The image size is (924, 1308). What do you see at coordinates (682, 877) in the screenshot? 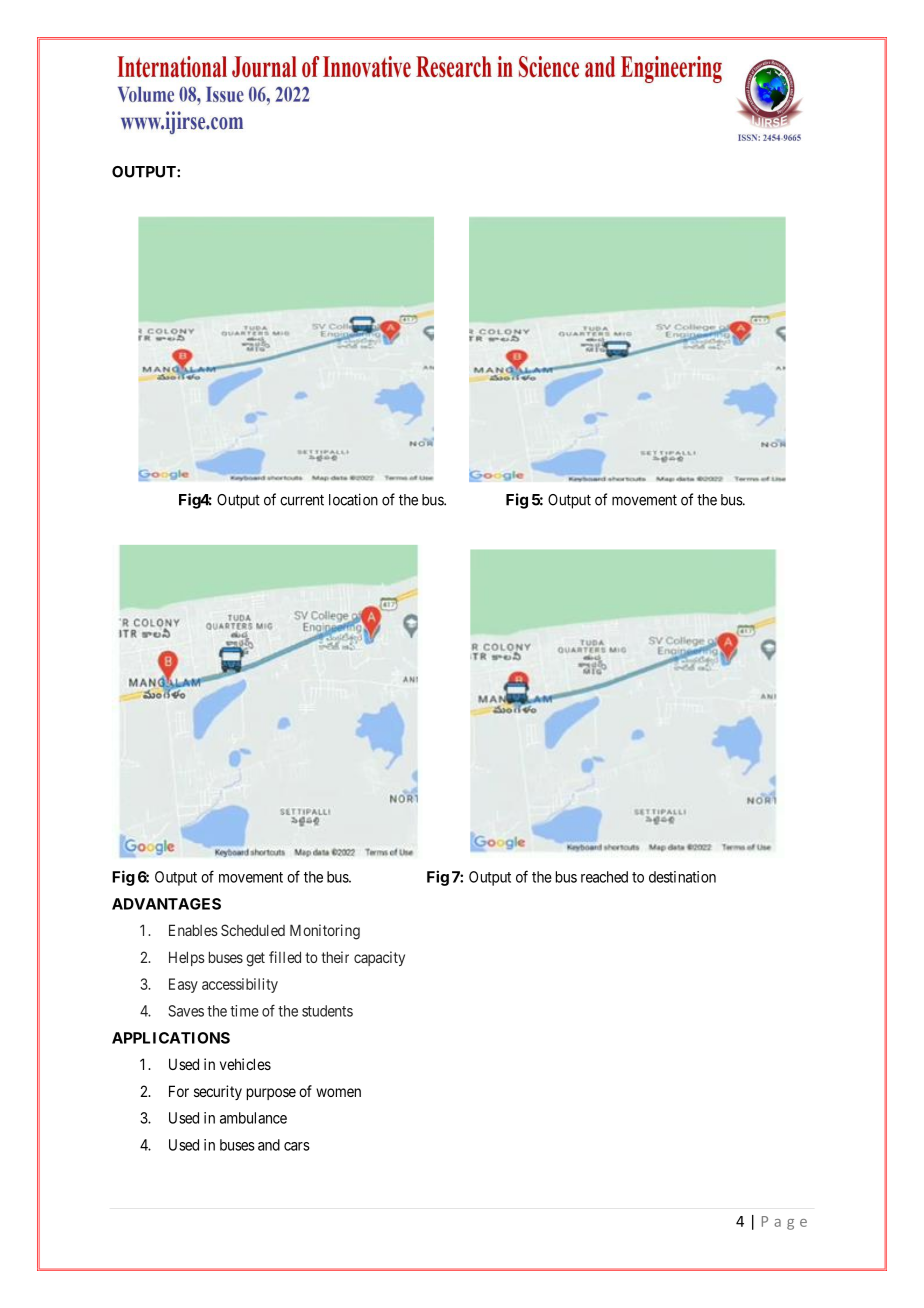
I see `destination` at bounding box center [682, 877].
